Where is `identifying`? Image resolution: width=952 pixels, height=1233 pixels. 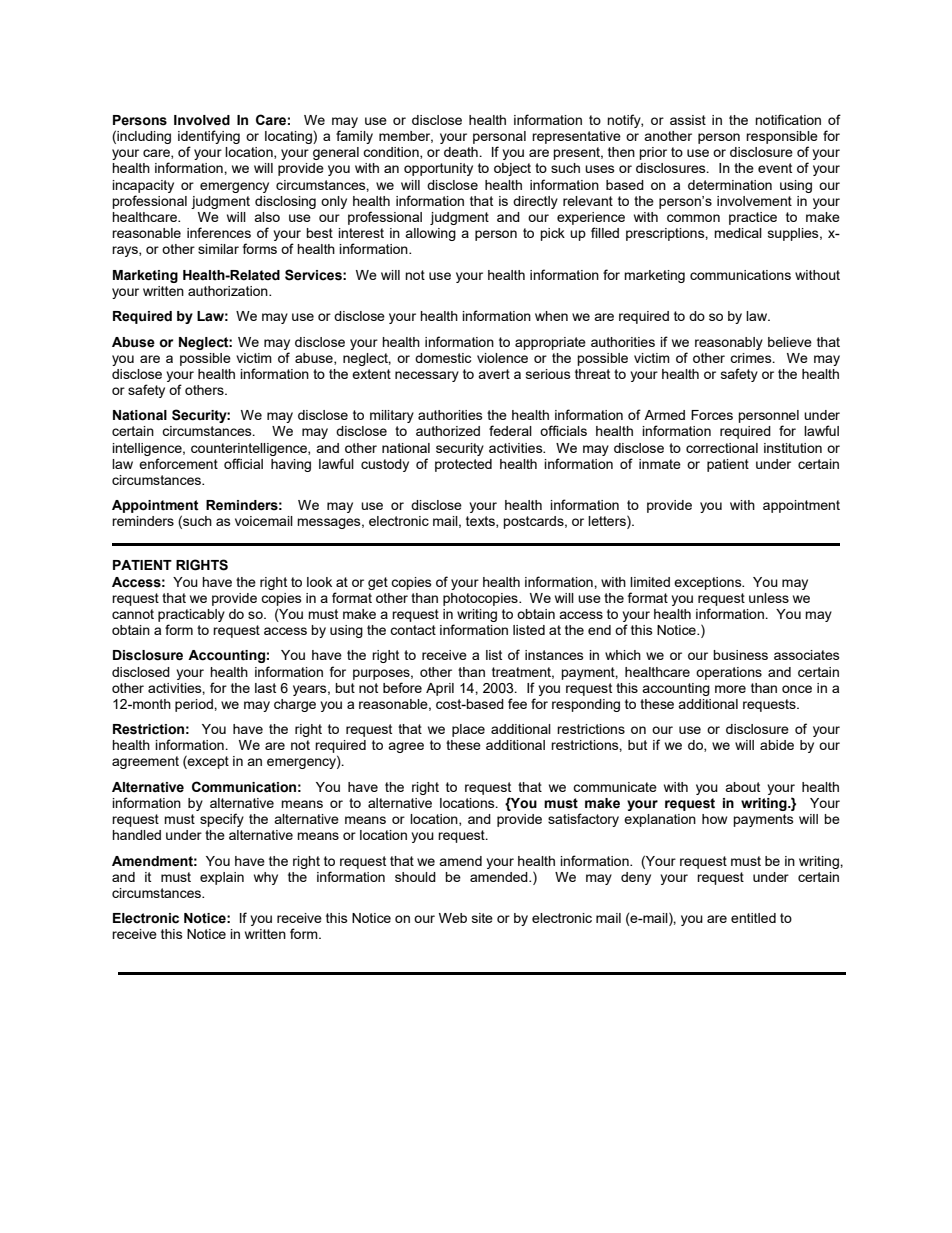 identifying is located at coordinates (209, 138).
